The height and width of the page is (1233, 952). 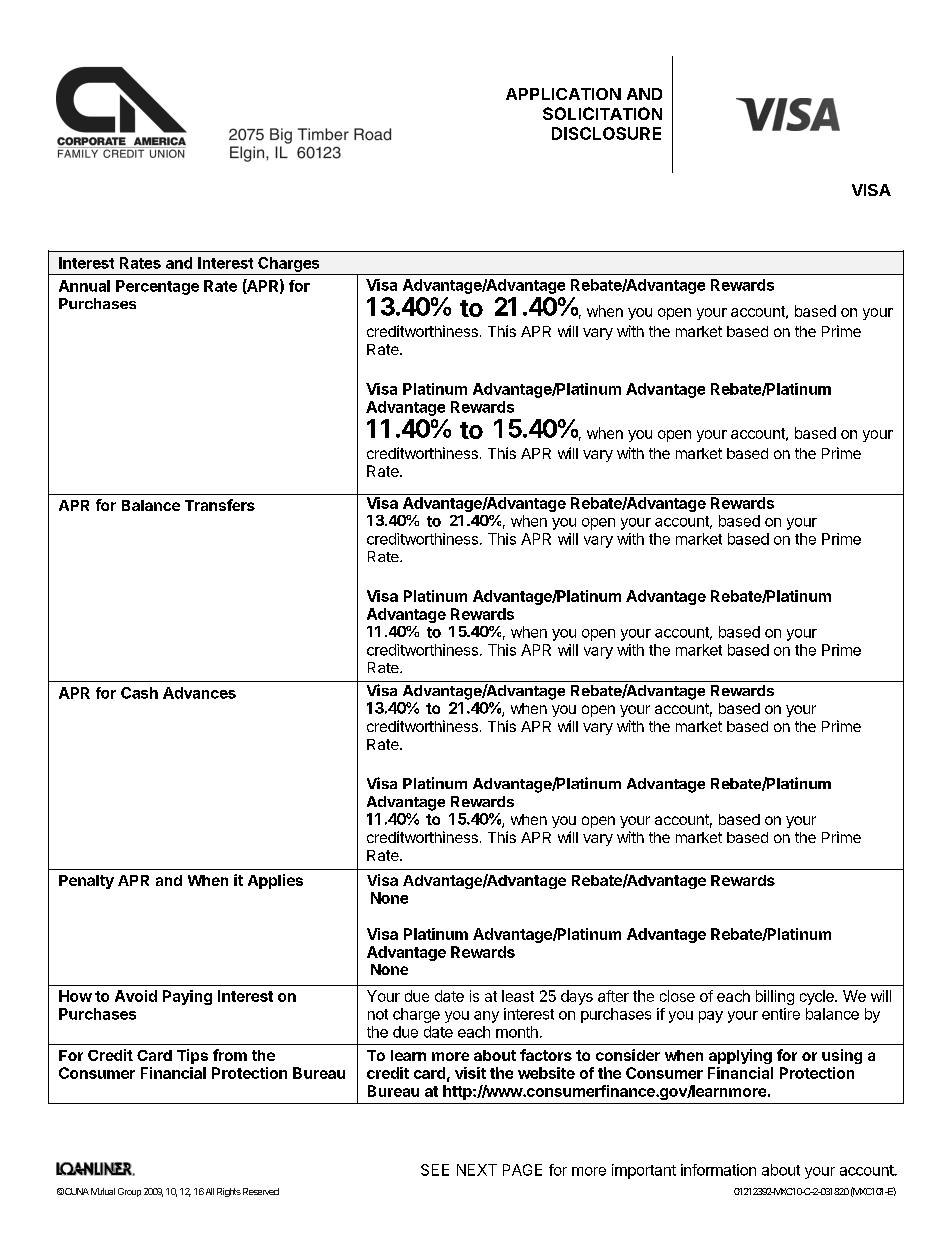 I want to click on Paying, so click(x=187, y=997).
